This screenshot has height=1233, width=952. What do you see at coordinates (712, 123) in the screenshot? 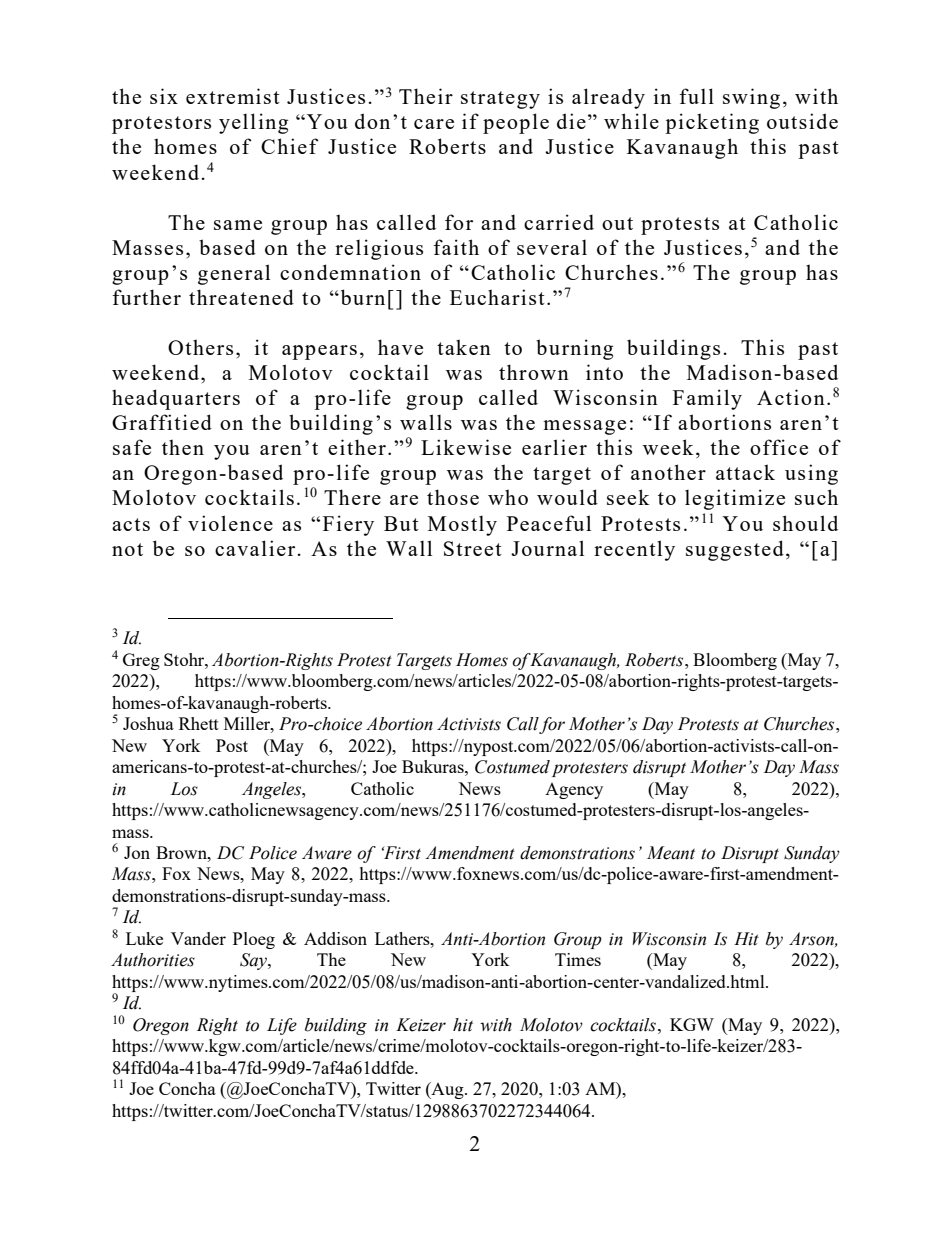
I see `picketing` at bounding box center [712, 123].
